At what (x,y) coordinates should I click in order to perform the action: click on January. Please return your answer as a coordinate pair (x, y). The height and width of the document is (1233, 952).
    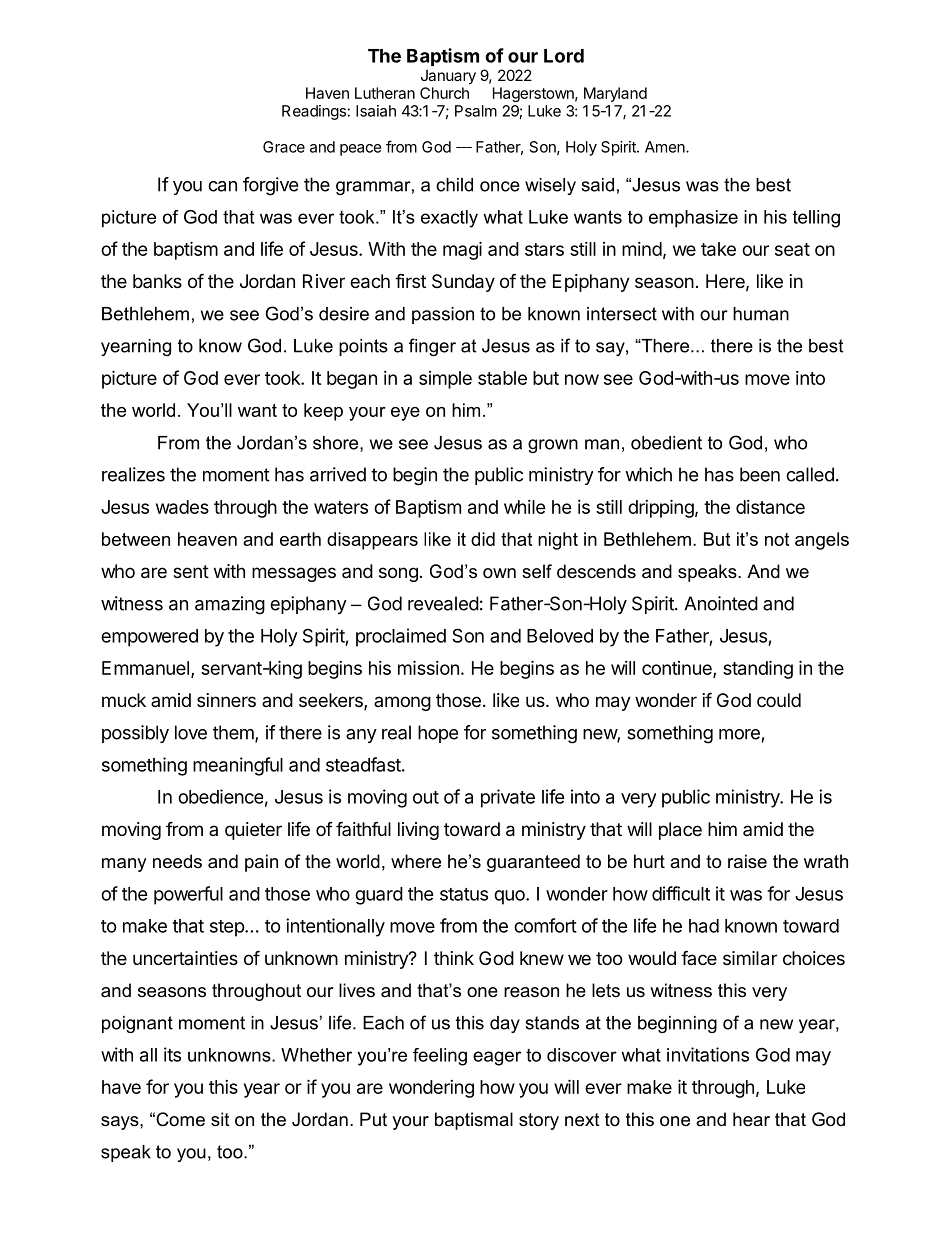
    Looking at the image, I should click on (448, 76).
